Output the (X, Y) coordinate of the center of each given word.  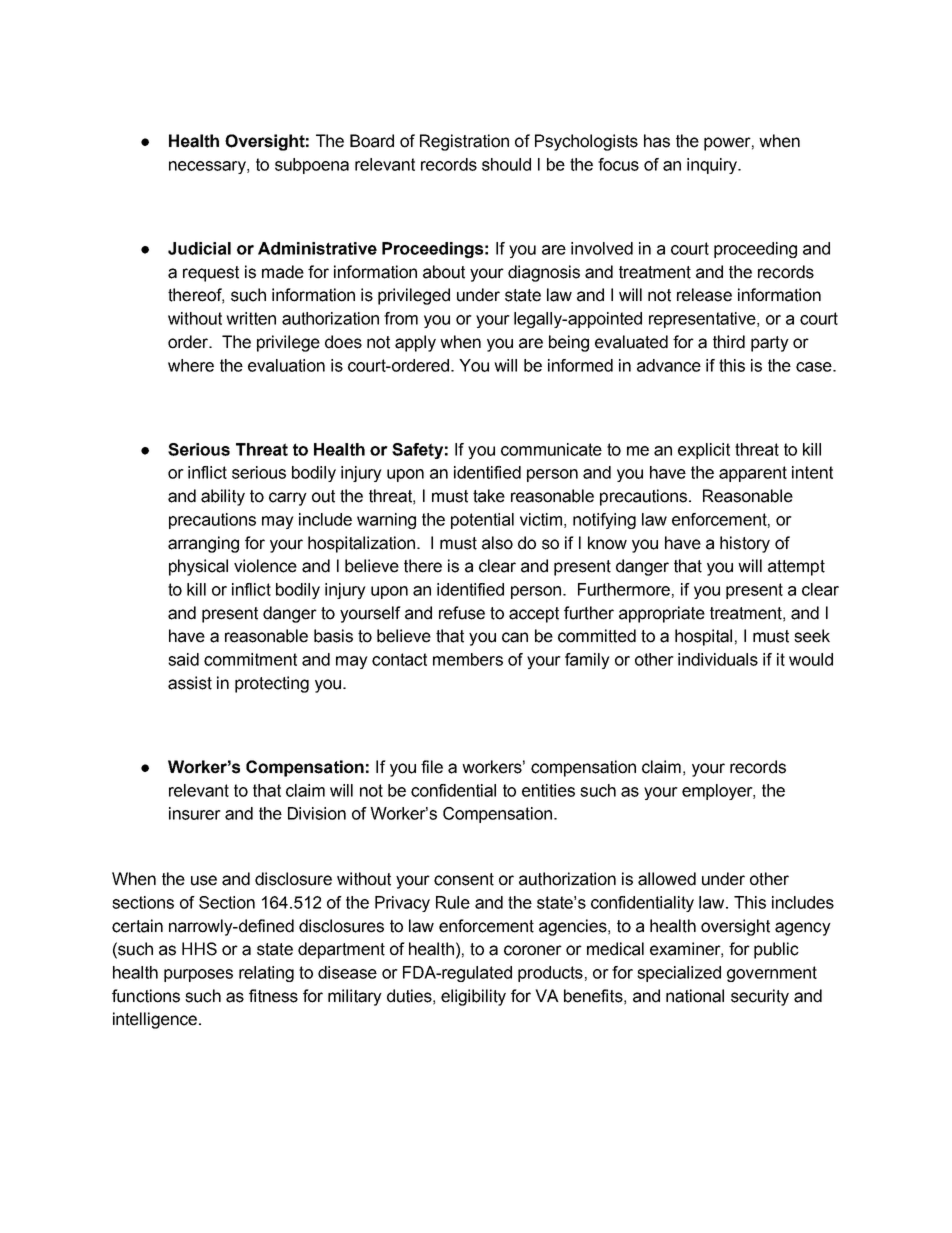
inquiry (713, 166)
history (745, 544)
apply (415, 343)
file (432, 767)
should (506, 164)
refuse (462, 613)
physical (198, 567)
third (729, 342)
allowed (667, 879)
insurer (195, 813)
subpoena (312, 166)
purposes (198, 975)
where (191, 365)
